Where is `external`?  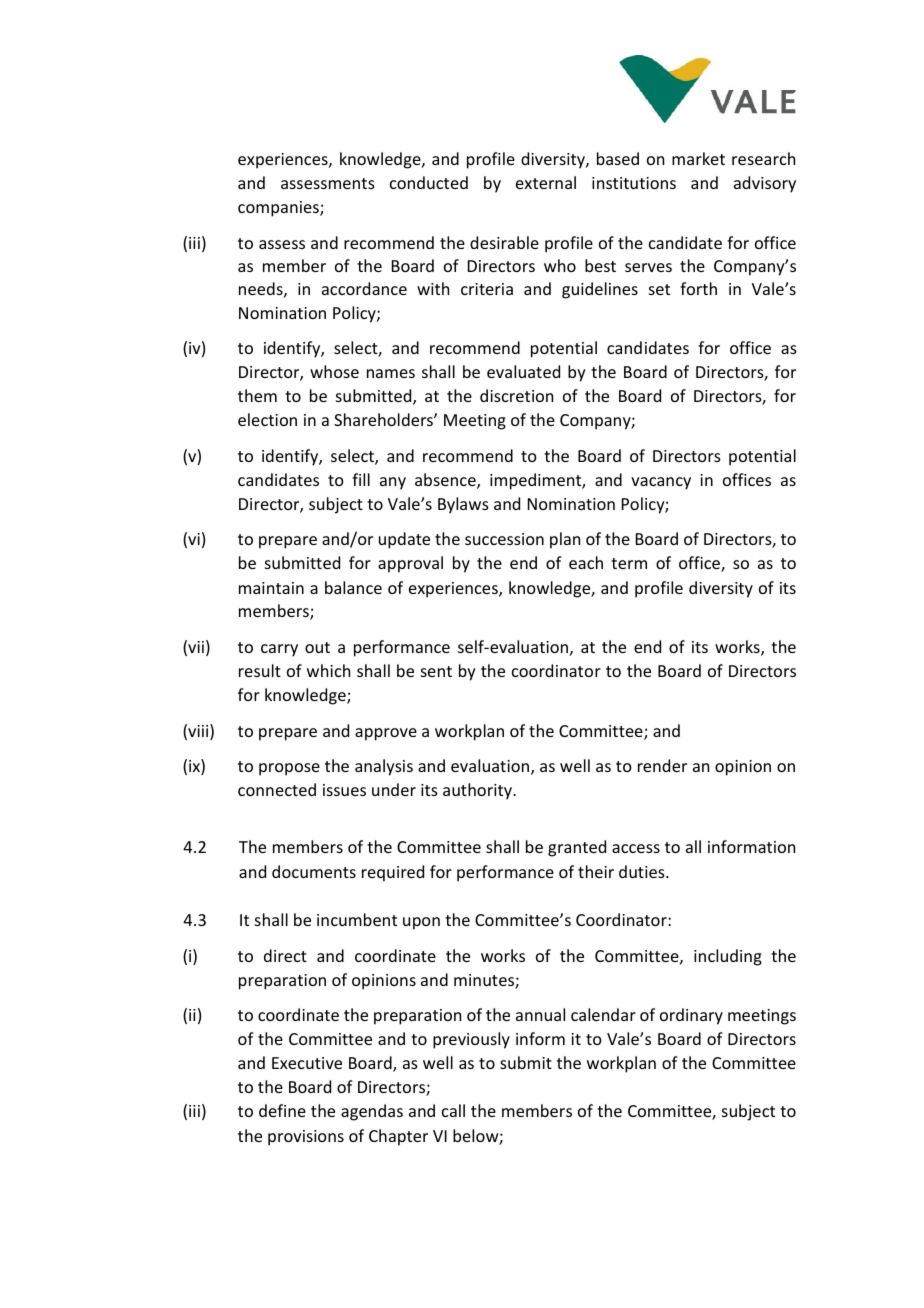
external is located at coordinates (546, 182).
